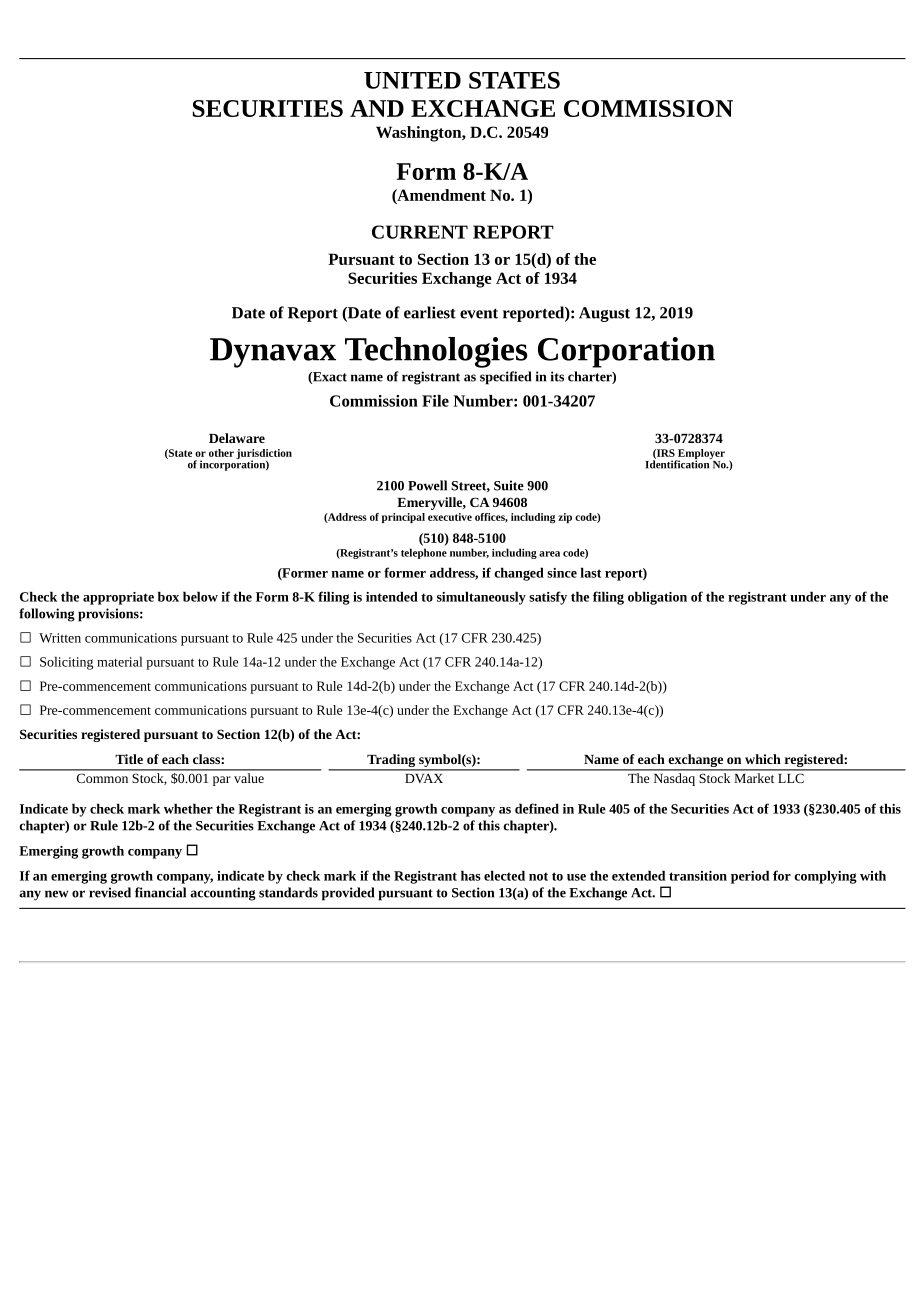 The image size is (924, 1308). I want to click on simultaneously, so click(481, 598).
